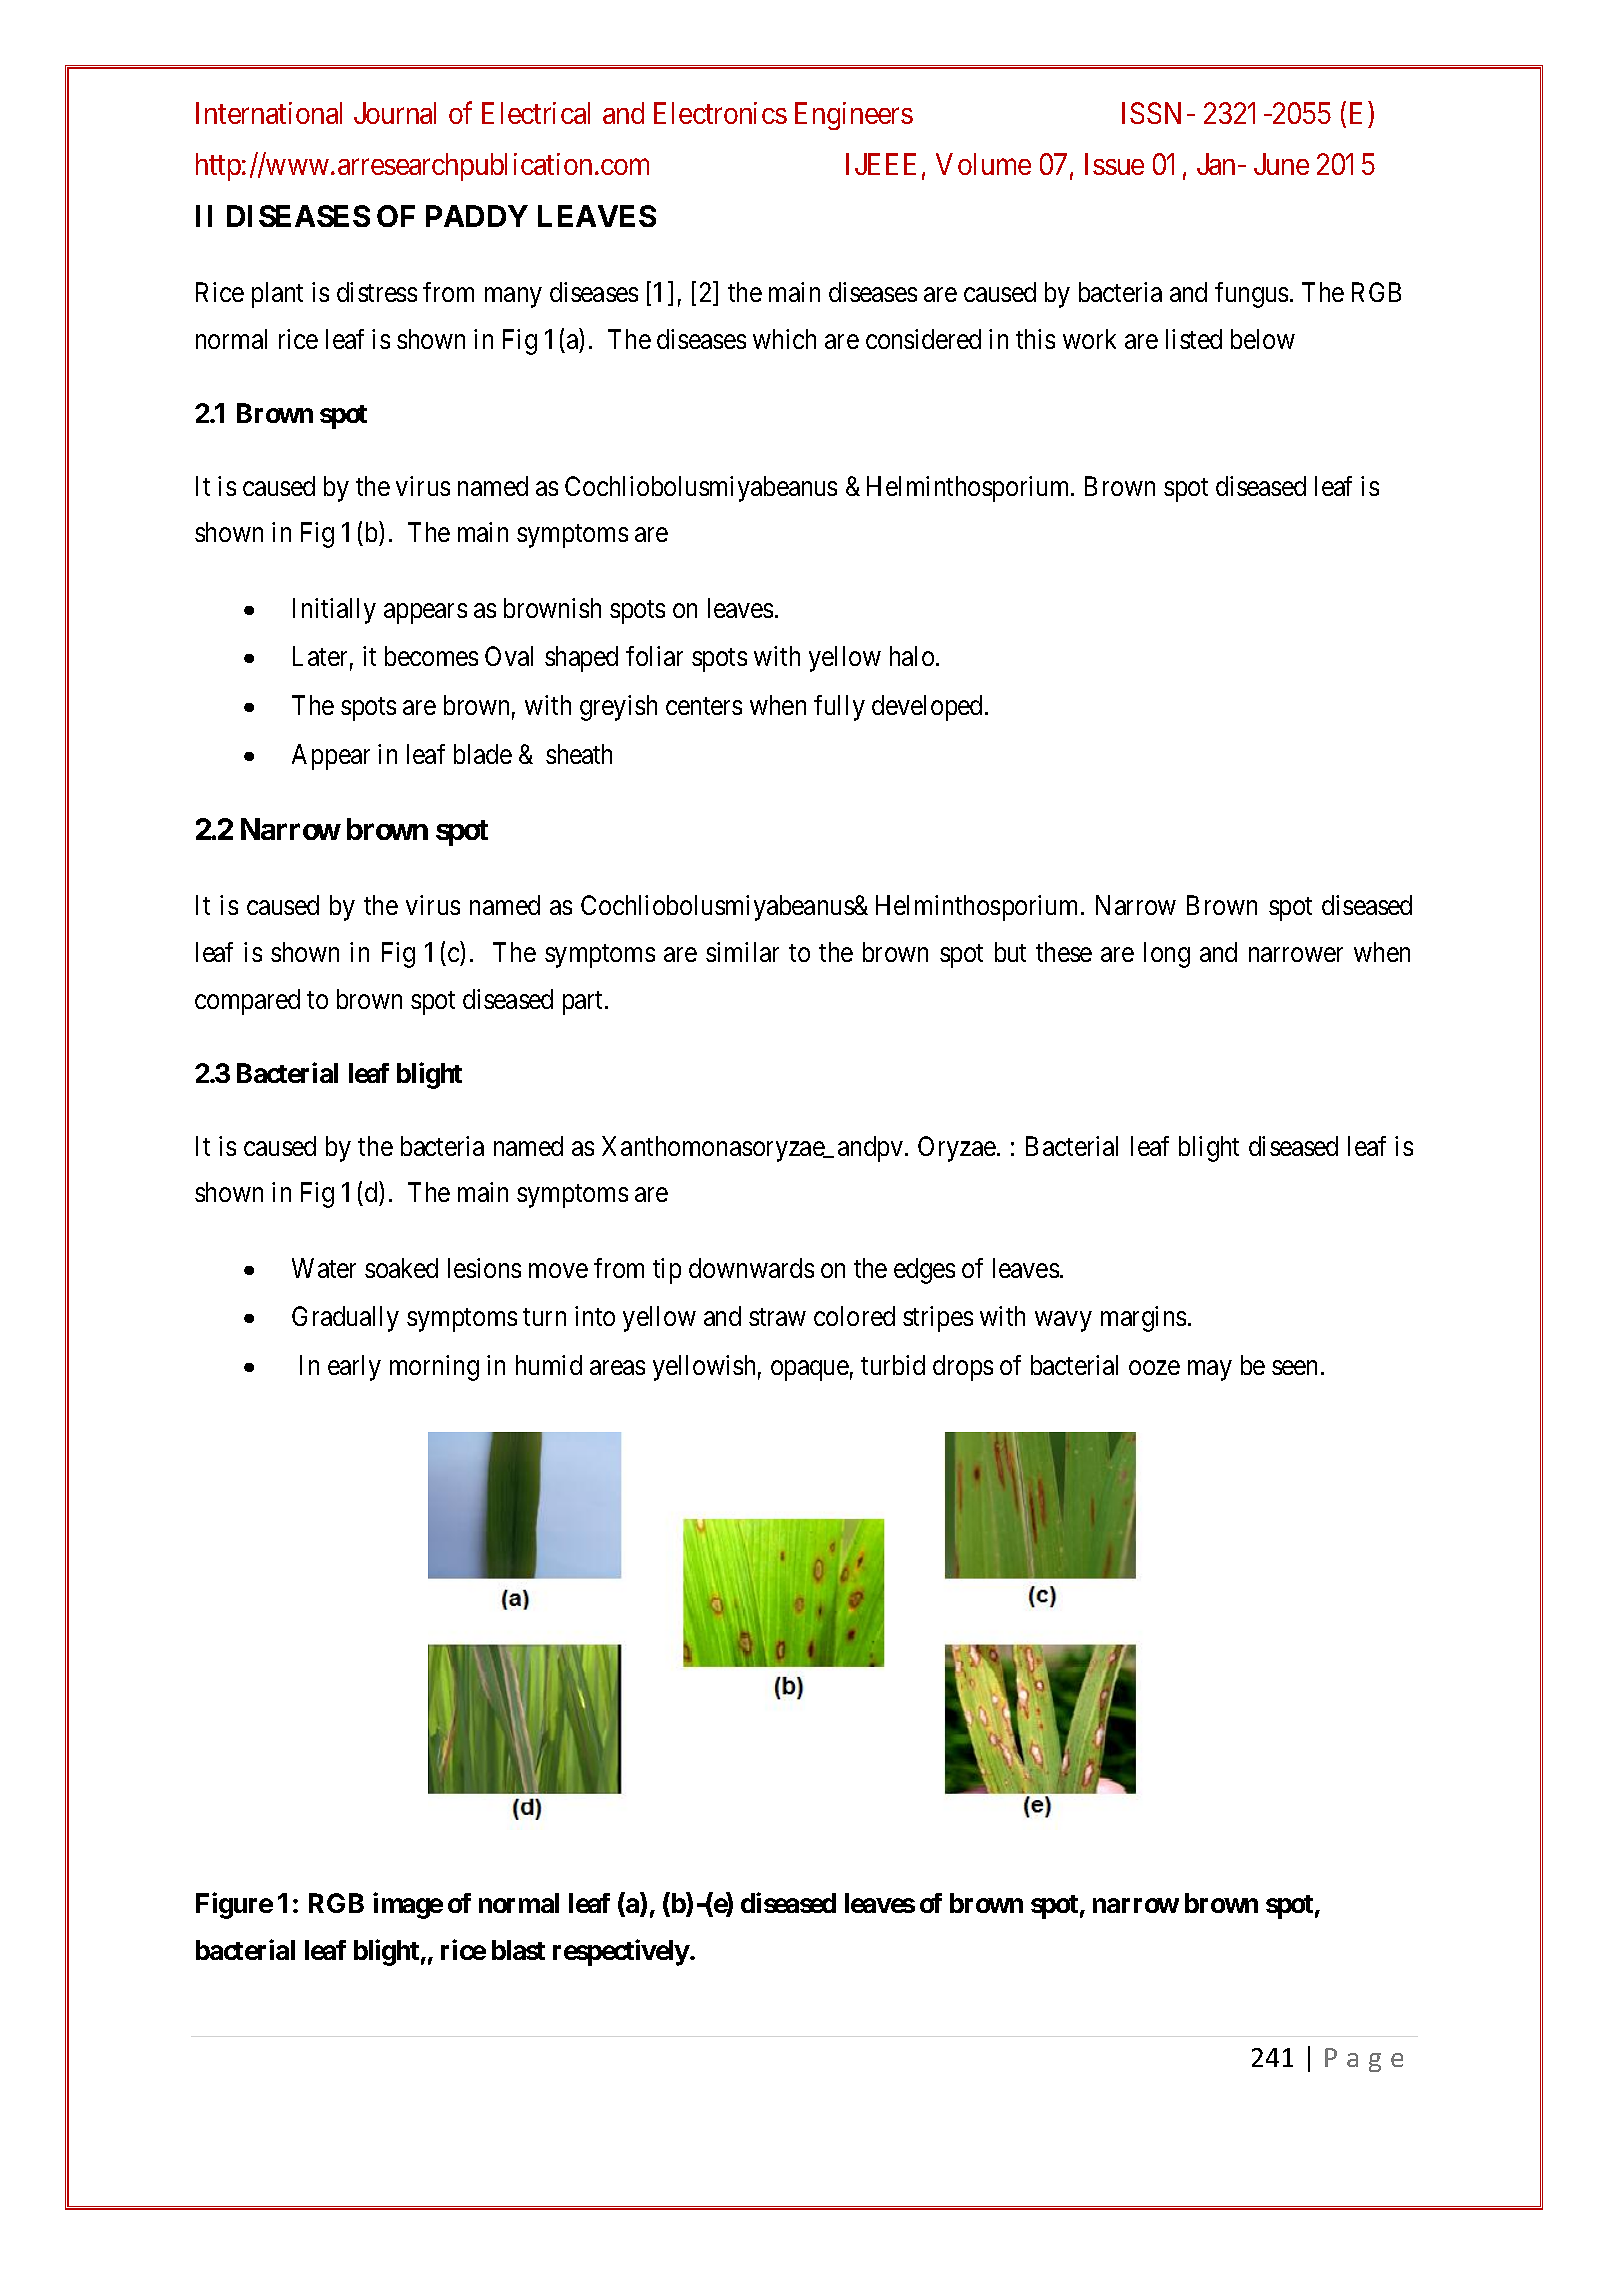  What do you see at coordinates (334, 611) in the screenshot?
I see `Initially` at bounding box center [334, 611].
